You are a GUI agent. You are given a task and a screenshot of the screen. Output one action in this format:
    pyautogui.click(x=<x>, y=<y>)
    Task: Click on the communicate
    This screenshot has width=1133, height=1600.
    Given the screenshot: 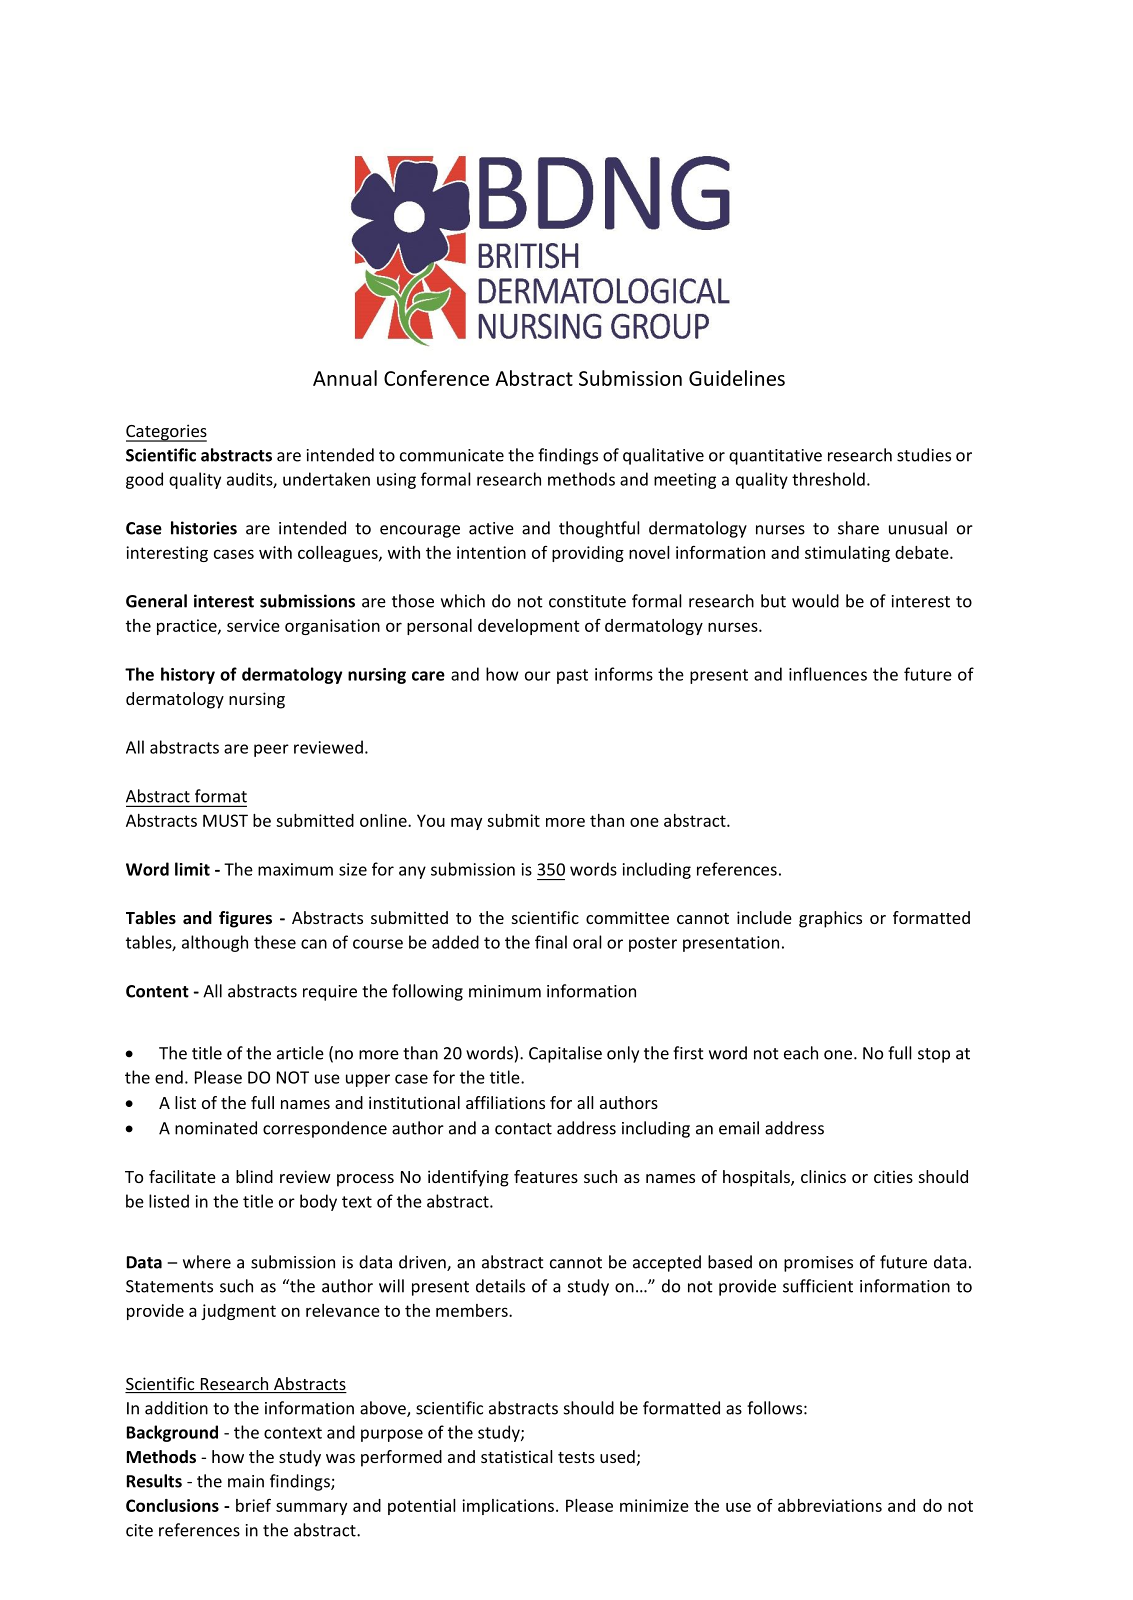 What is the action you would take?
    pyautogui.click(x=452, y=455)
